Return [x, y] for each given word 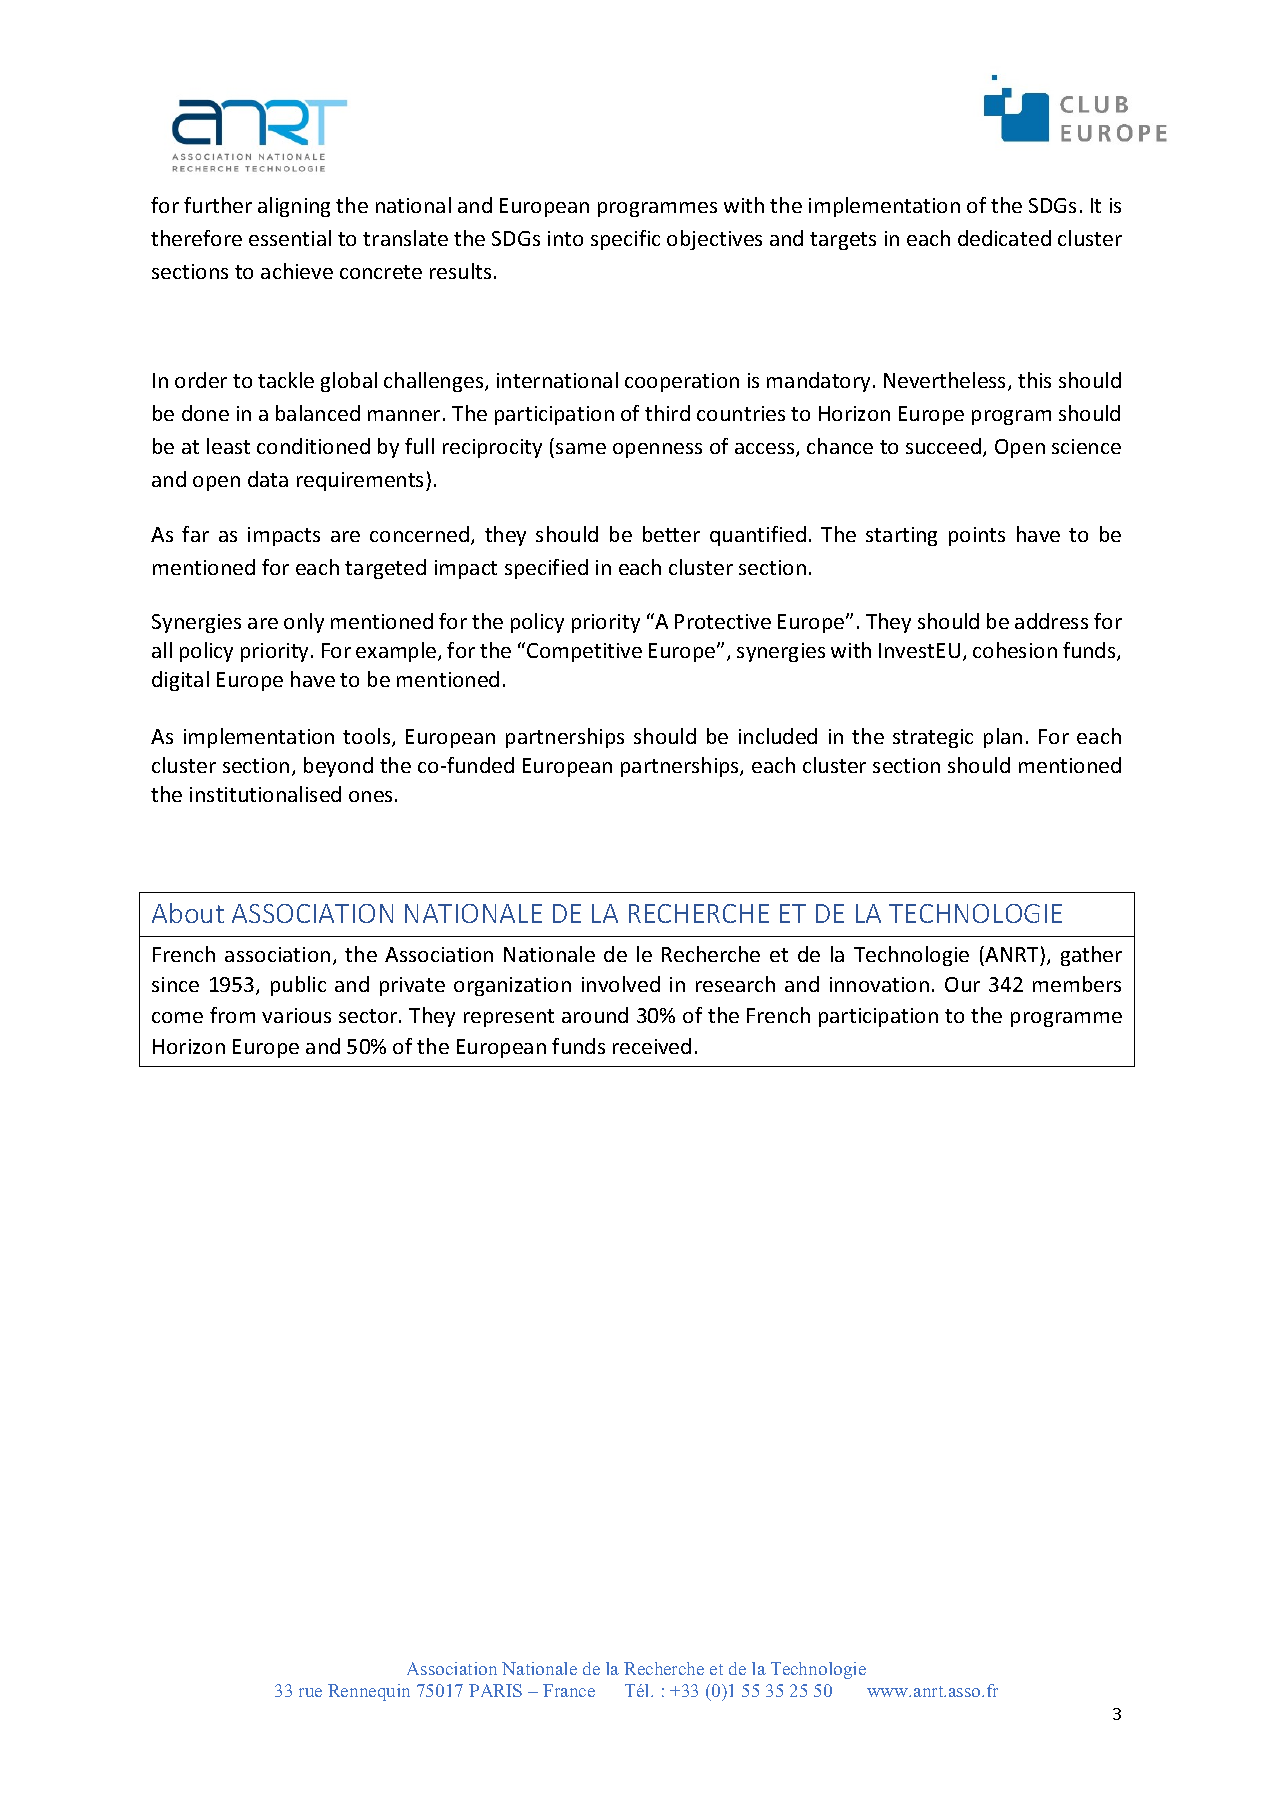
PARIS [495, 1690]
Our [962, 984]
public [298, 986]
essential [290, 238]
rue [310, 1692]
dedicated [1004, 238]
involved [621, 984]
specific [625, 240]
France [569, 1690]
